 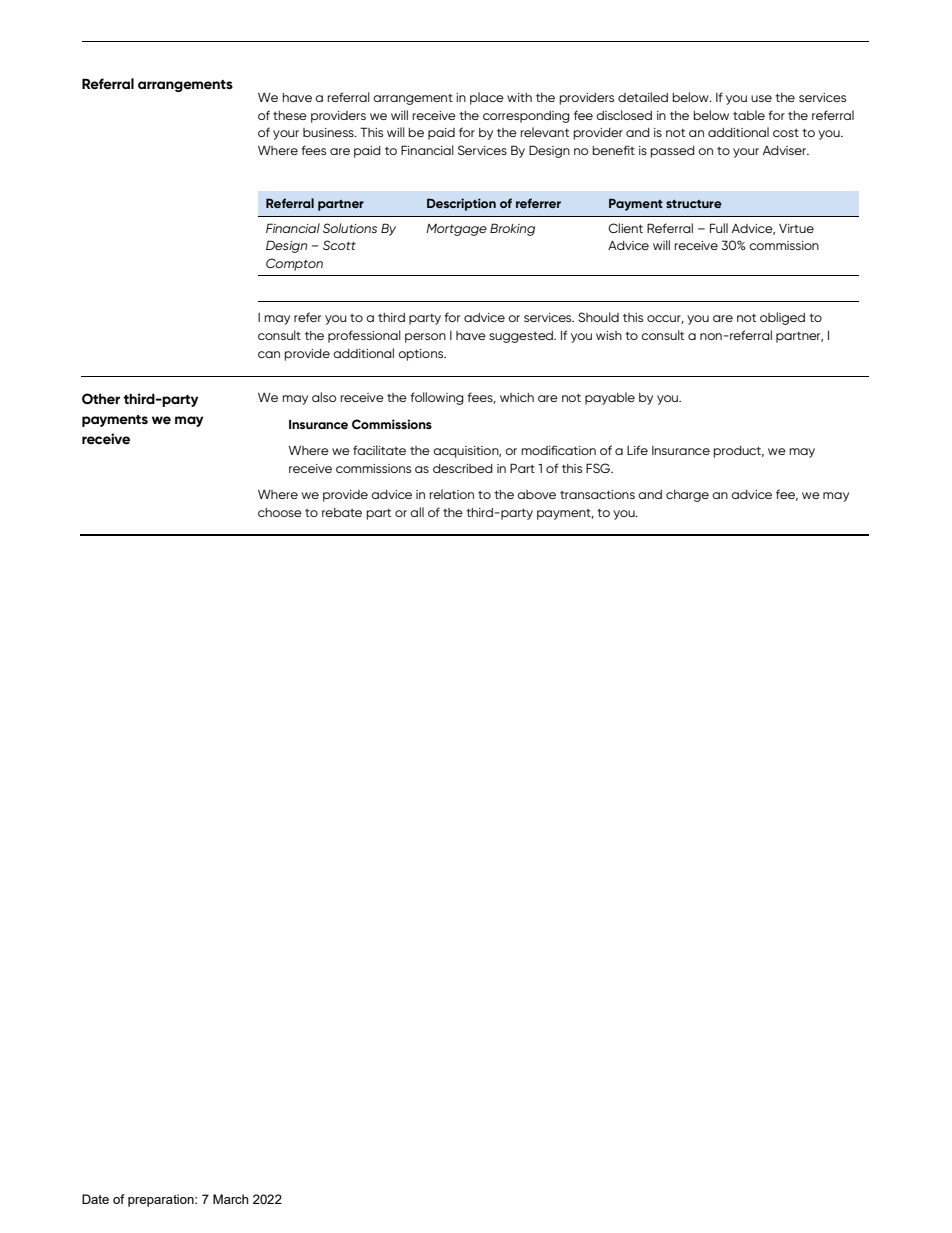 What do you see at coordinates (342, 512) in the screenshot?
I see `rebate` at bounding box center [342, 512].
